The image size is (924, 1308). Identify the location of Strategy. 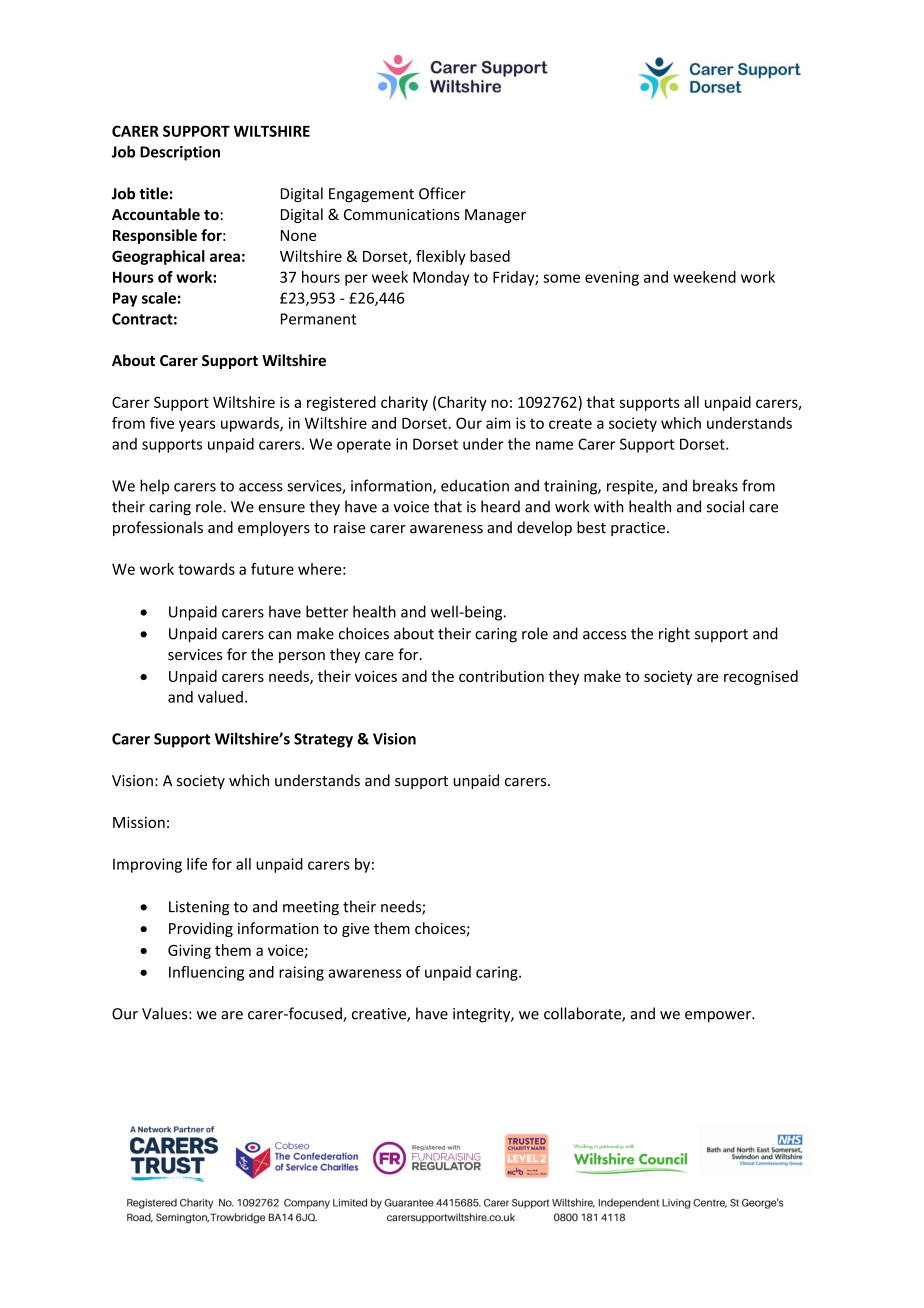
(323, 740).
